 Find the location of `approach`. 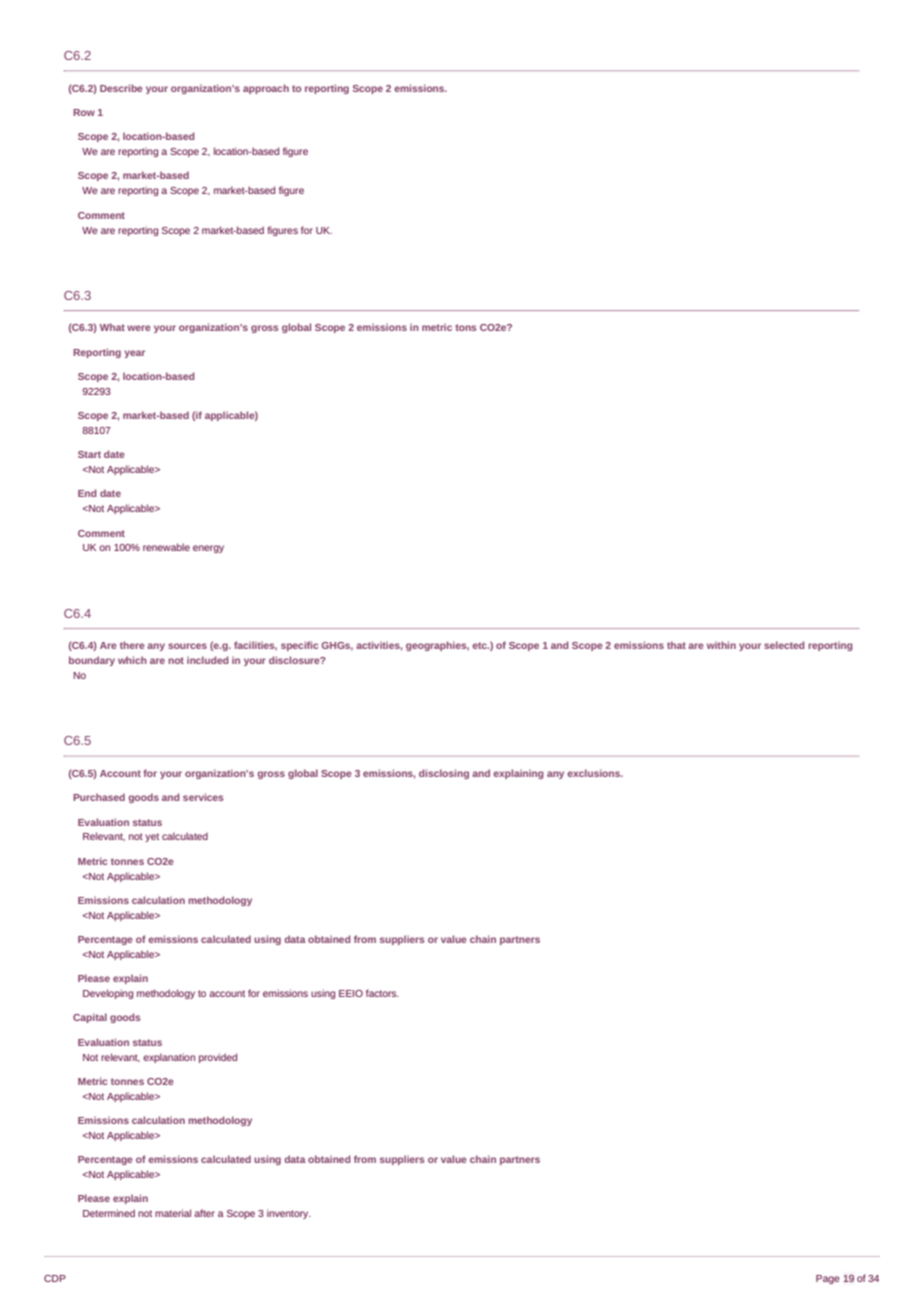

approach is located at coordinates (266, 89).
